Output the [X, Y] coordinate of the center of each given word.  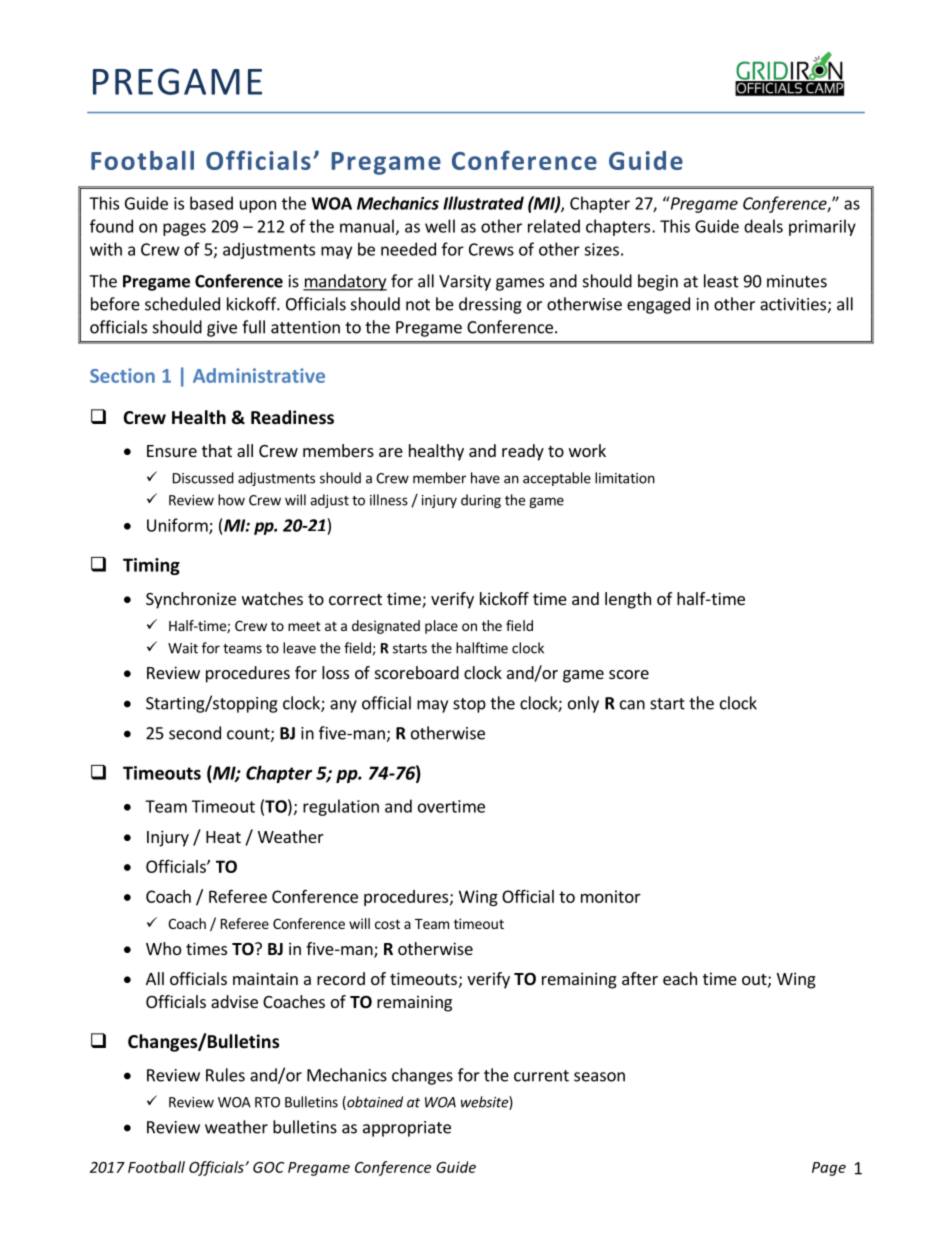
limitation [625, 478]
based [211, 203]
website [485, 1103]
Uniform [178, 526]
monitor [611, 896]
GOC [268, 1167]
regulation [341, 807]
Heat [223, 837]
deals [763, 226]
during [481, 501]
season [599, 1077]
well [440, 226]
